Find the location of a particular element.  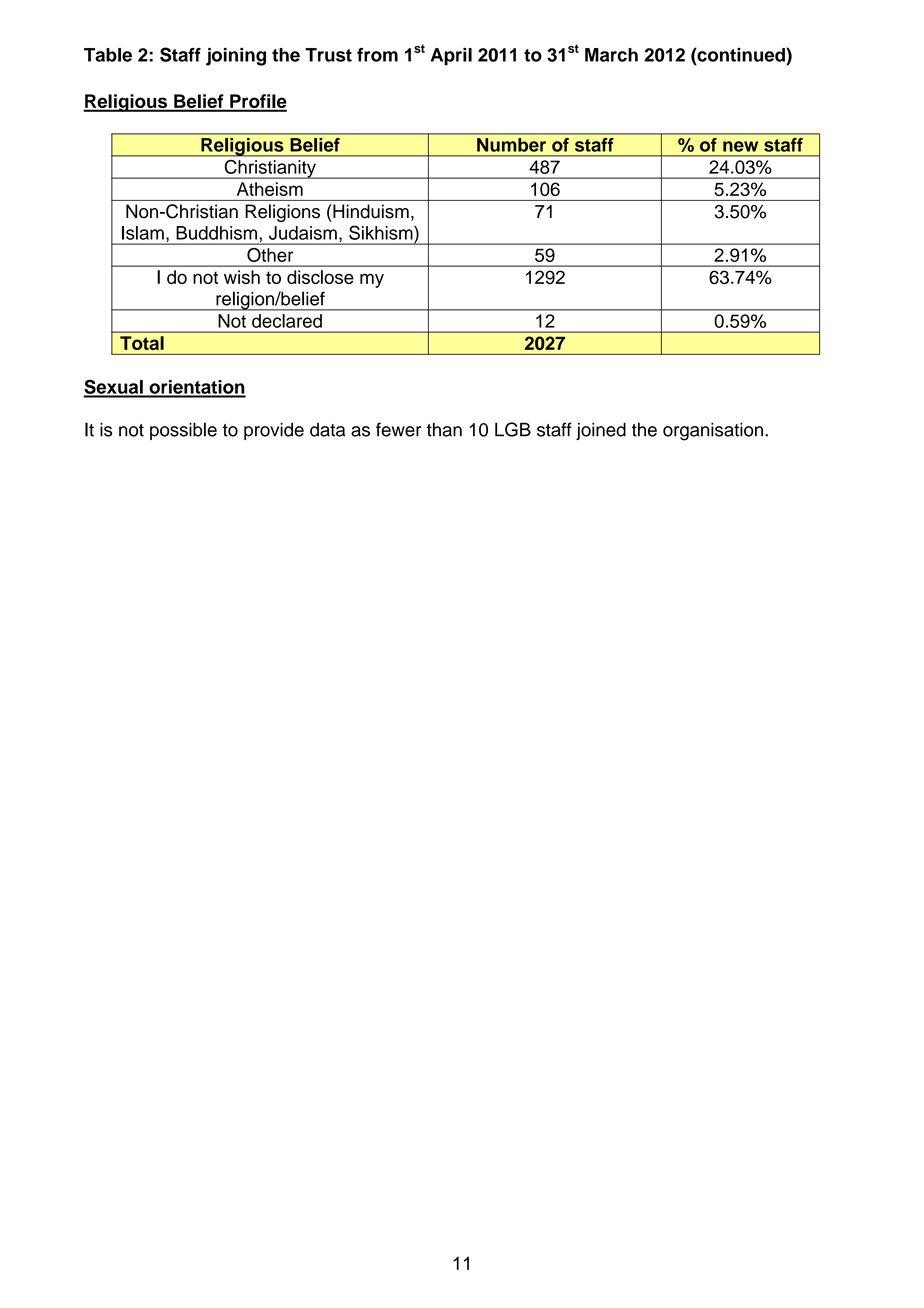

joining is located at coordinates (236, 57).
